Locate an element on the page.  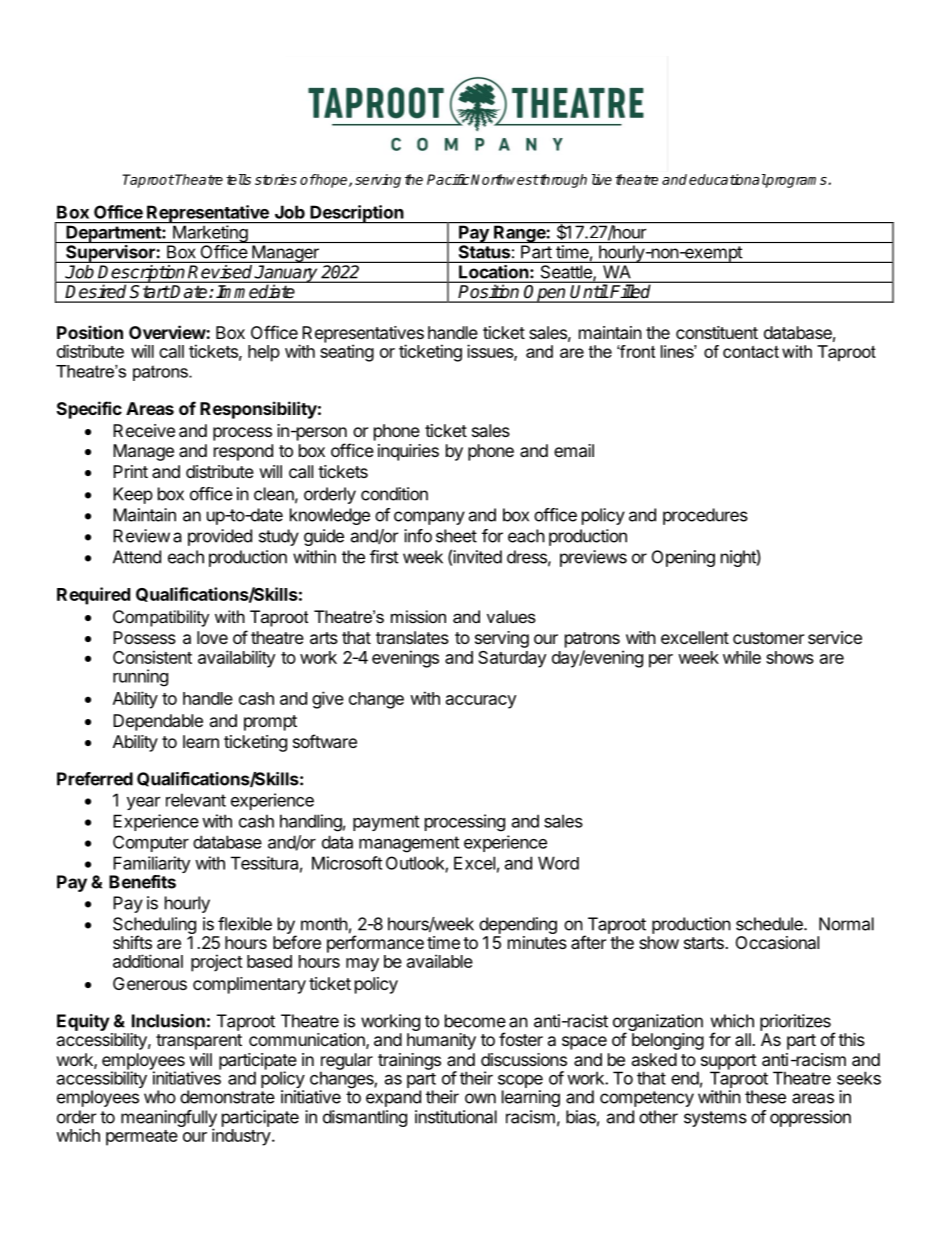
these is located at coordinates (765, 1097).
